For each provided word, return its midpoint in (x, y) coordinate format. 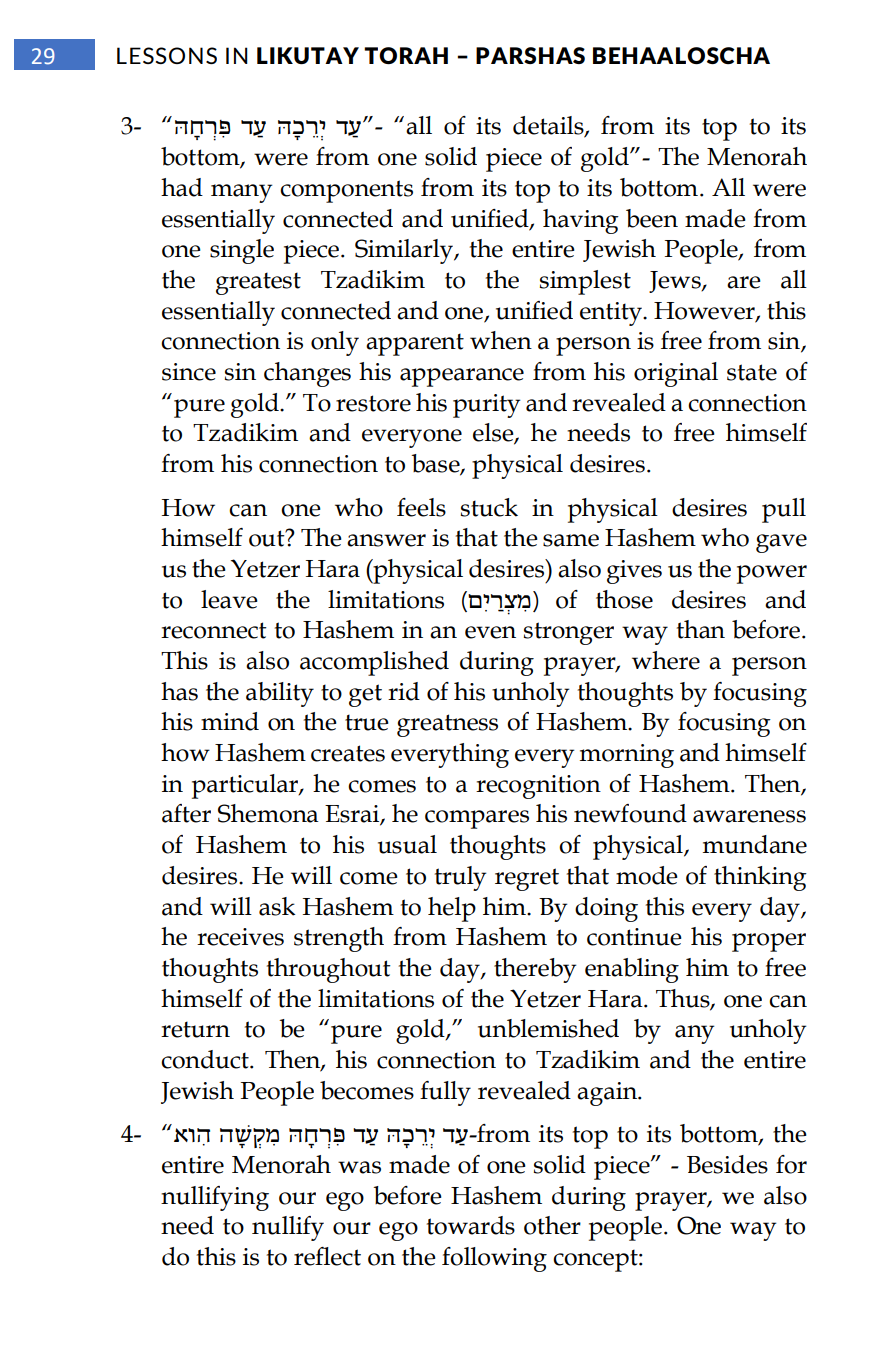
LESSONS (167, 55)
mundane (755, 844)
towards (471, 1225)
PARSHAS (530, 55)
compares (477, 819)
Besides (727, 1164)
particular (246, 786)
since (189, 372)
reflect (327, 1256)
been (652, 218)
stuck (489, 507)
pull (784, 510)
